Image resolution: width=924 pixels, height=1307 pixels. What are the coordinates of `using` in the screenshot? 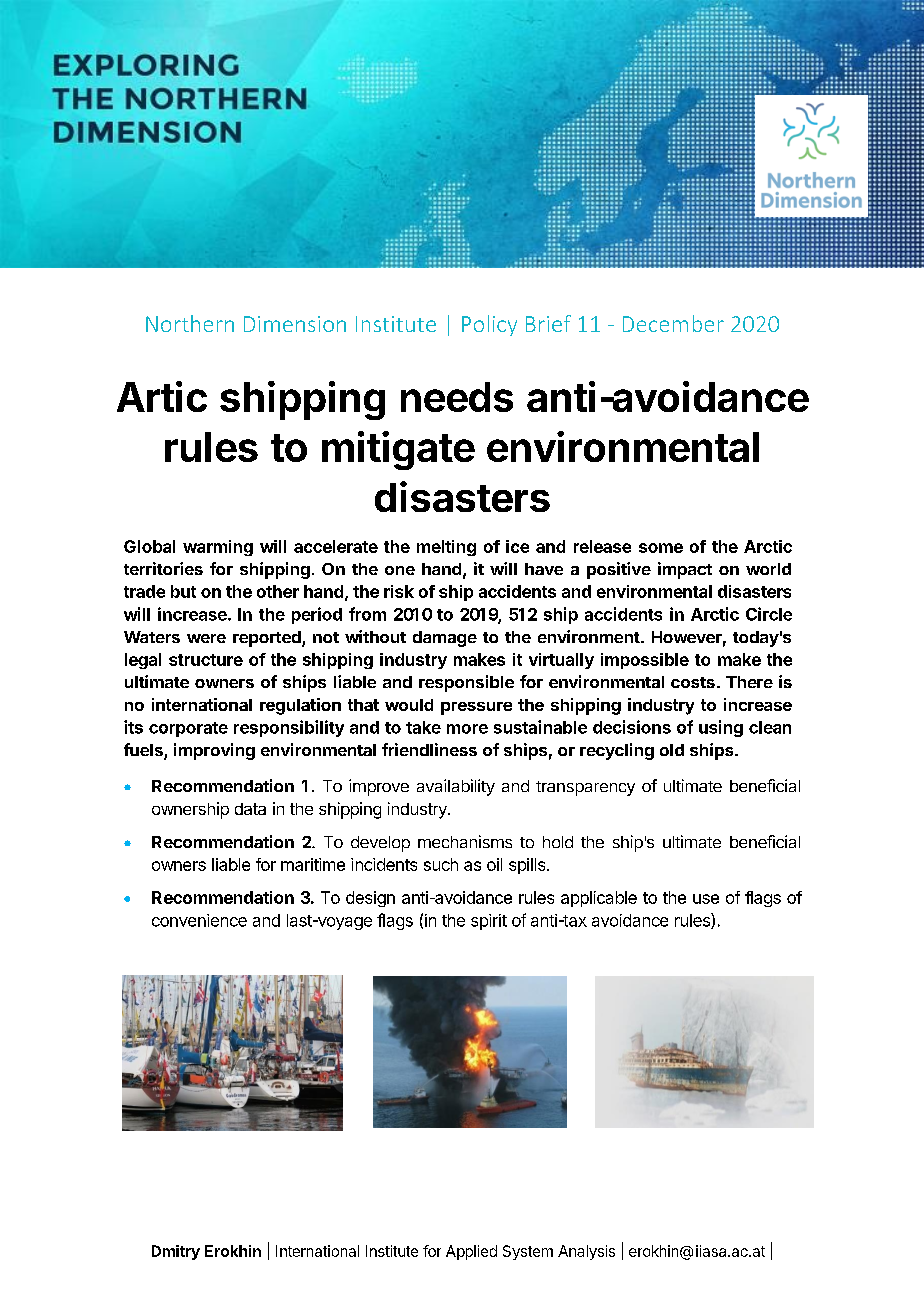 It's located at (721, 728).
